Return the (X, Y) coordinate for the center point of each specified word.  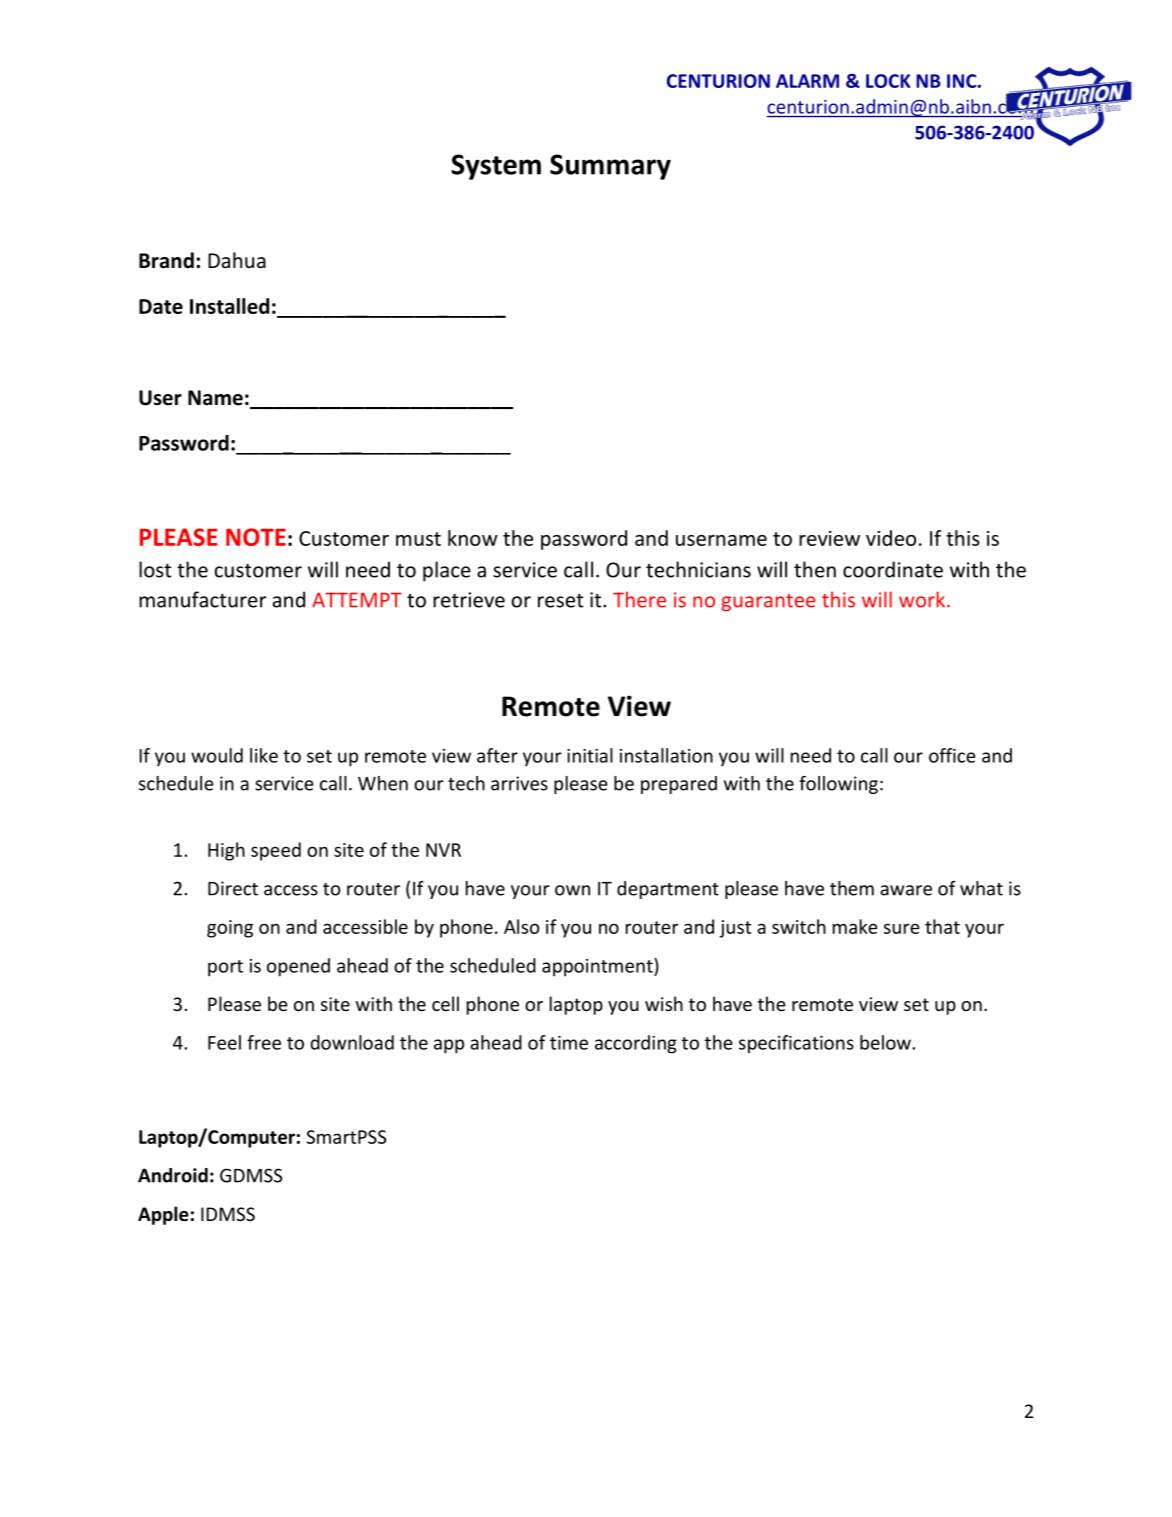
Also (522, 926)
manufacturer (202, 599)
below (885, 1042)
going (230, 929)
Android (173, 1175)
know (473, 538)
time (569, 1043)
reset (560, 601)
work (923, 599)
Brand (166, 260)
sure (902, 928)
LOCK (888, 81)
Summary (610, 167)
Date (161, 306)
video (891, 538)
